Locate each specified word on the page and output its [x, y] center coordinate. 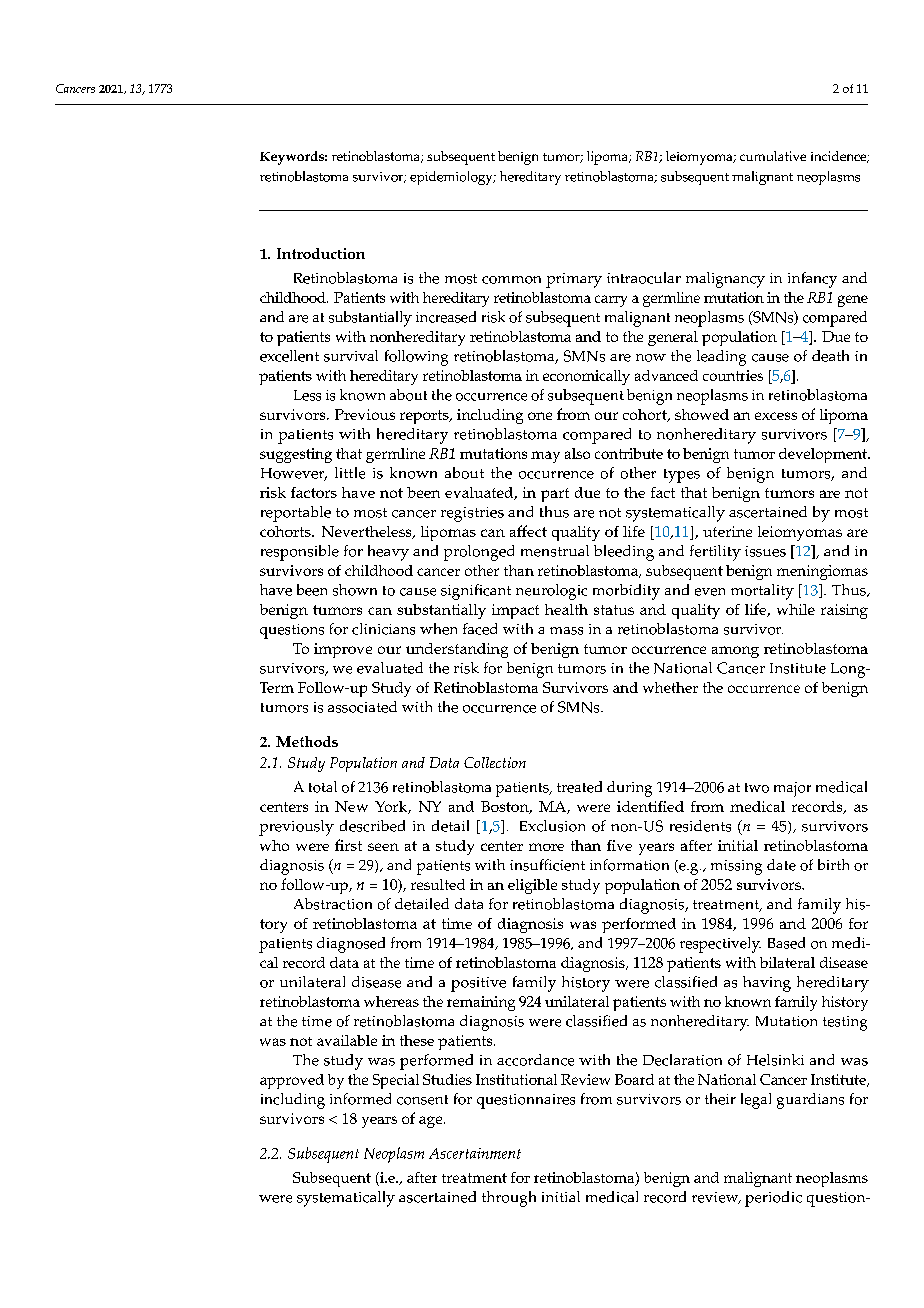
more [546, 847]
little [350, 473]
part [555, 495]
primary [574, 280]
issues [765, 551]
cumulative [773, 156]
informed [360, 1099]
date [781, 865]
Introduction [321, 253]
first [348, 845]
